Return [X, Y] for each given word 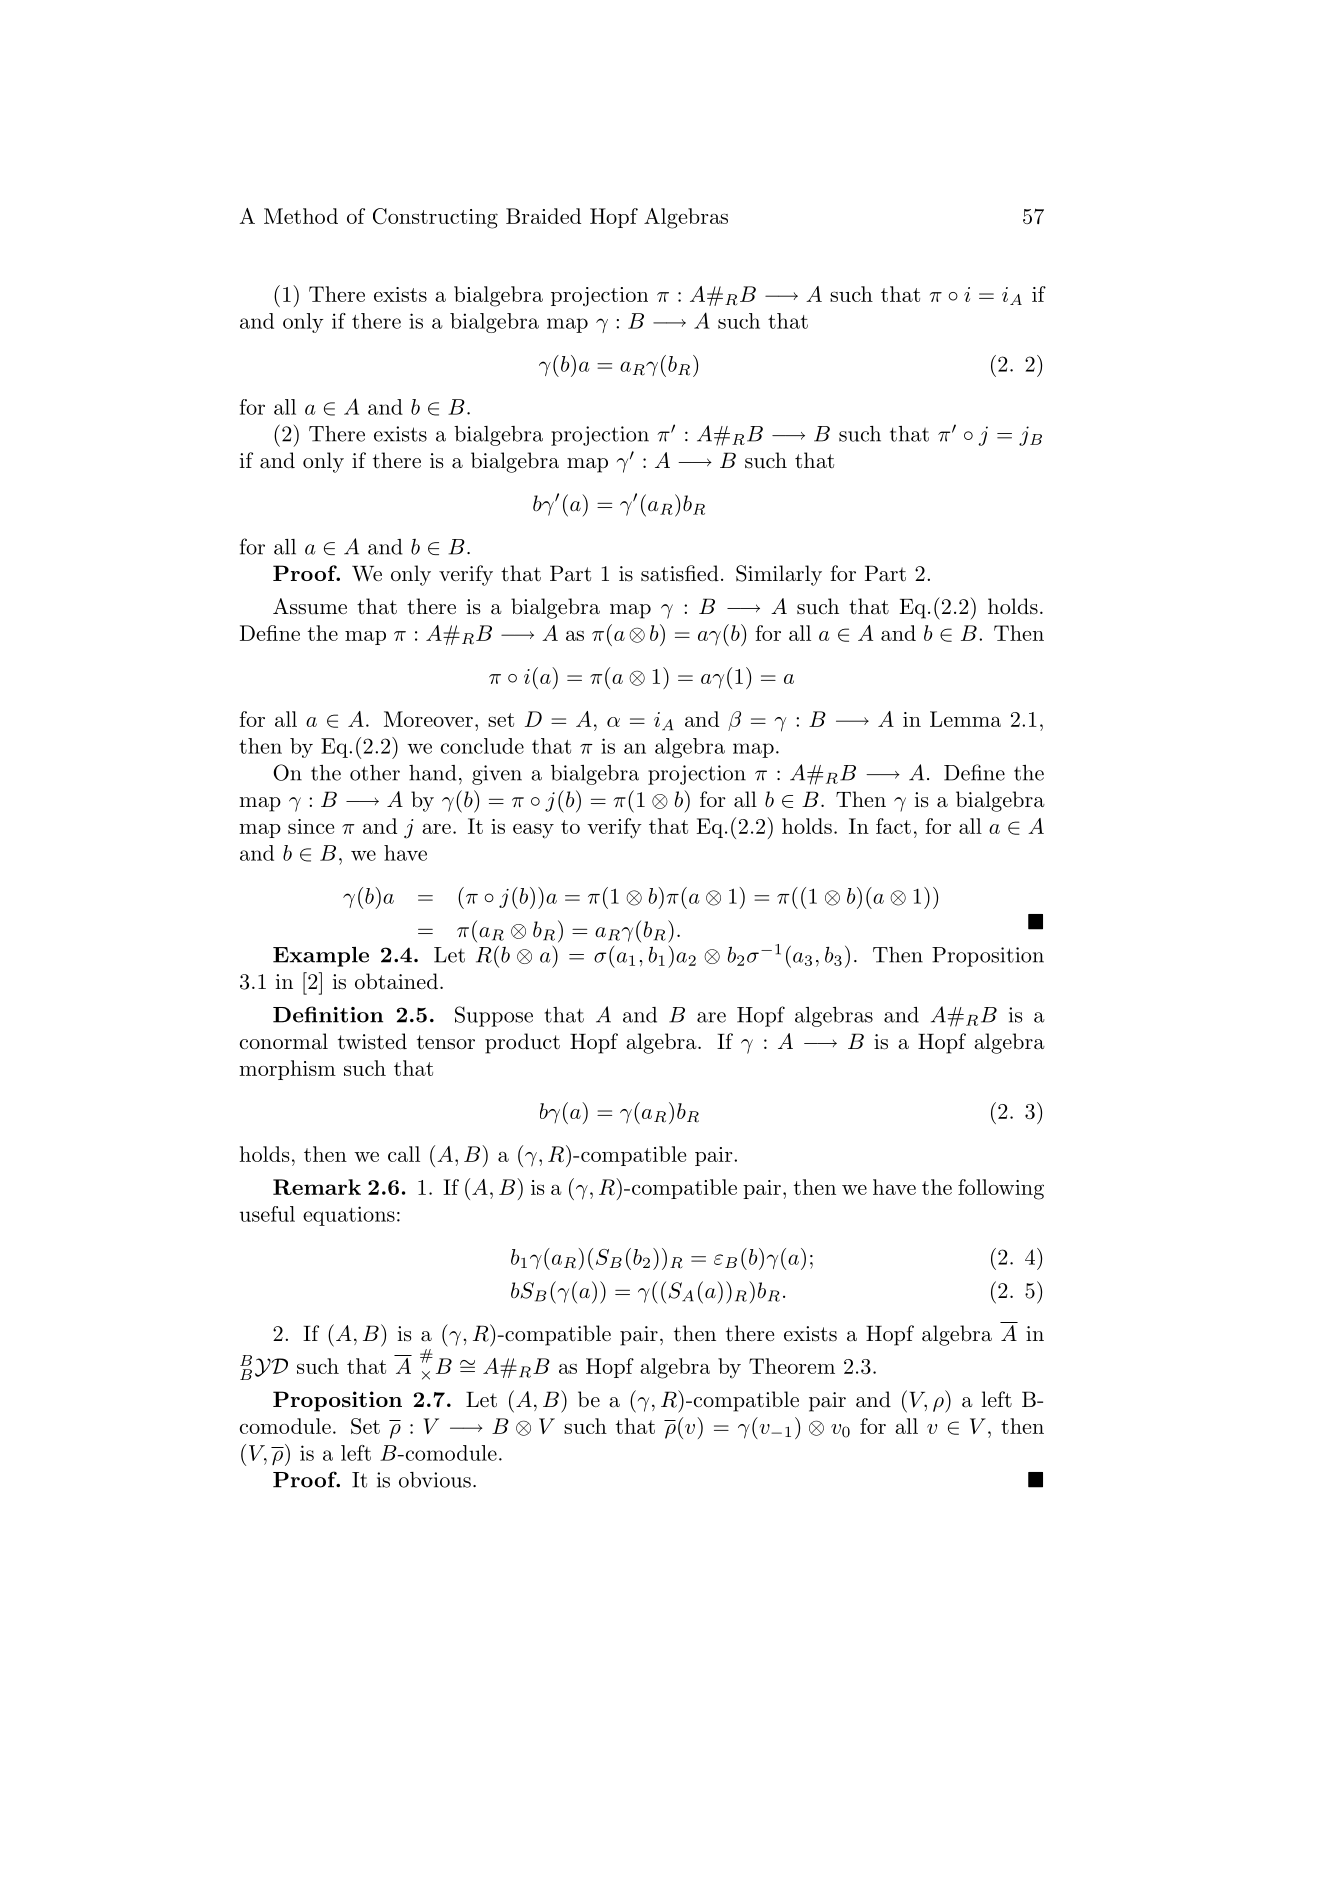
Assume [310, 606]
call [404, 1154]
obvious [435, 1480]
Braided [543, 216]
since [311, 826]
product [522, 1043]
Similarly [779, 575]
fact [893, 826]
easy [533, 831]
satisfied [680, 573]
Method [301, 216]
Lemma [965, 719]
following [1001, 1189]
